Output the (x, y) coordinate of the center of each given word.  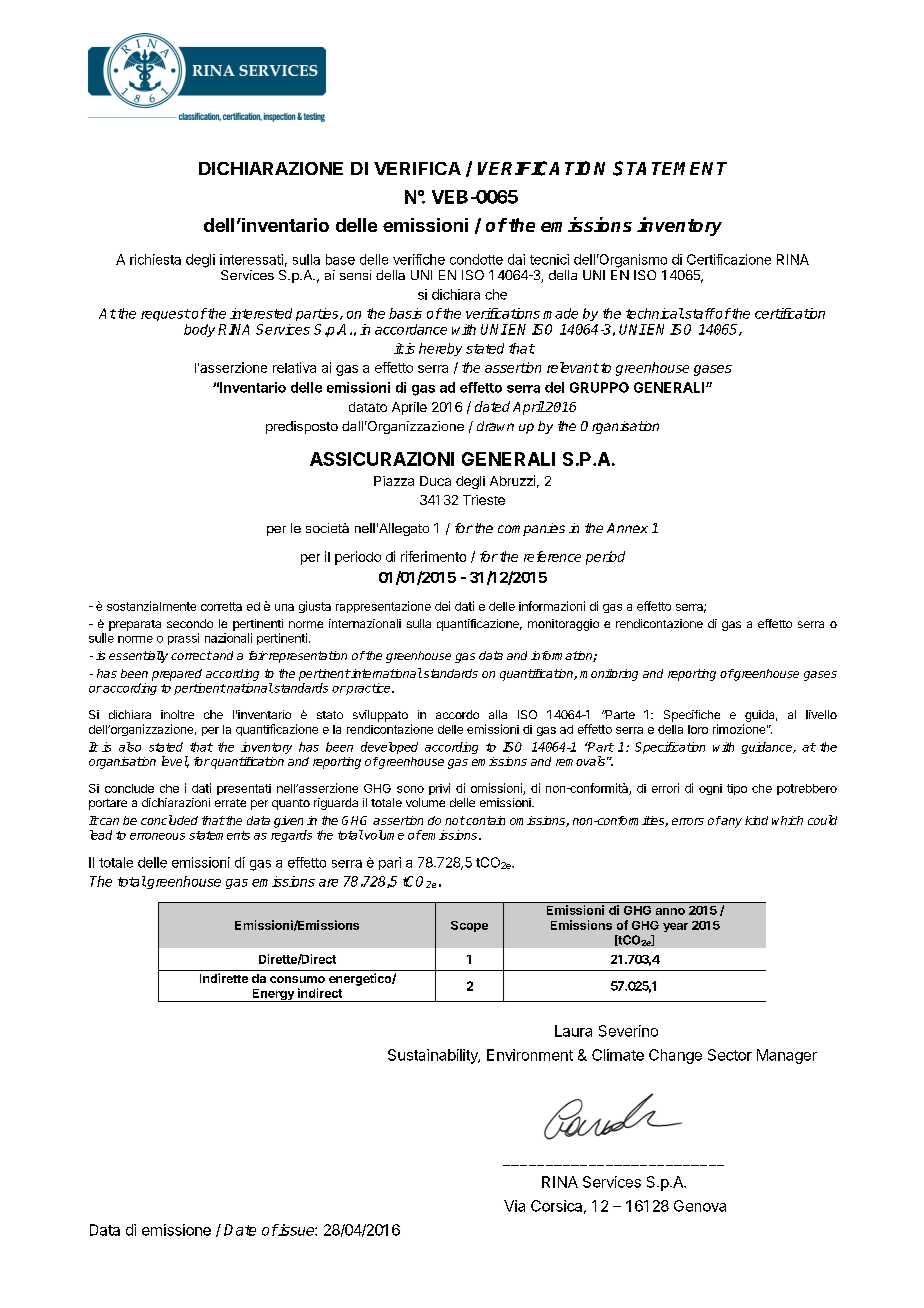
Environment (530, 1055)
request (166, 315)
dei (442, 606)
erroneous (157, 836)
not (455, 820)
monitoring (609, 675)
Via (514, 1206)
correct (191, 655)
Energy (273, 995)
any (731, 822)
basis (405, 313)
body (199, 330)
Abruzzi (512, 480)
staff (699, 313)
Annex (627, 528)
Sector (730, 1055)
